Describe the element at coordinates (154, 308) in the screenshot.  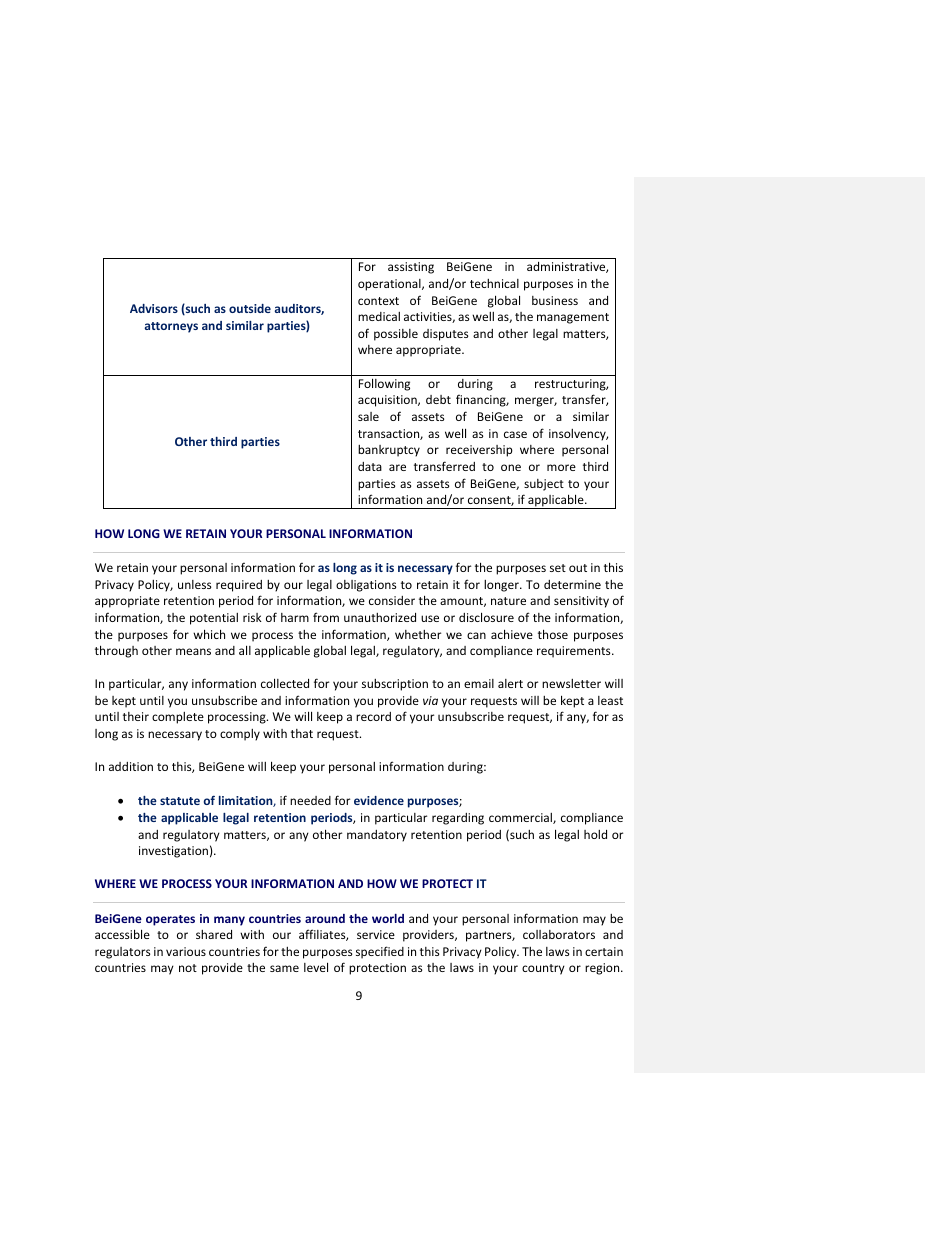
I see `Advisors` at that location.
